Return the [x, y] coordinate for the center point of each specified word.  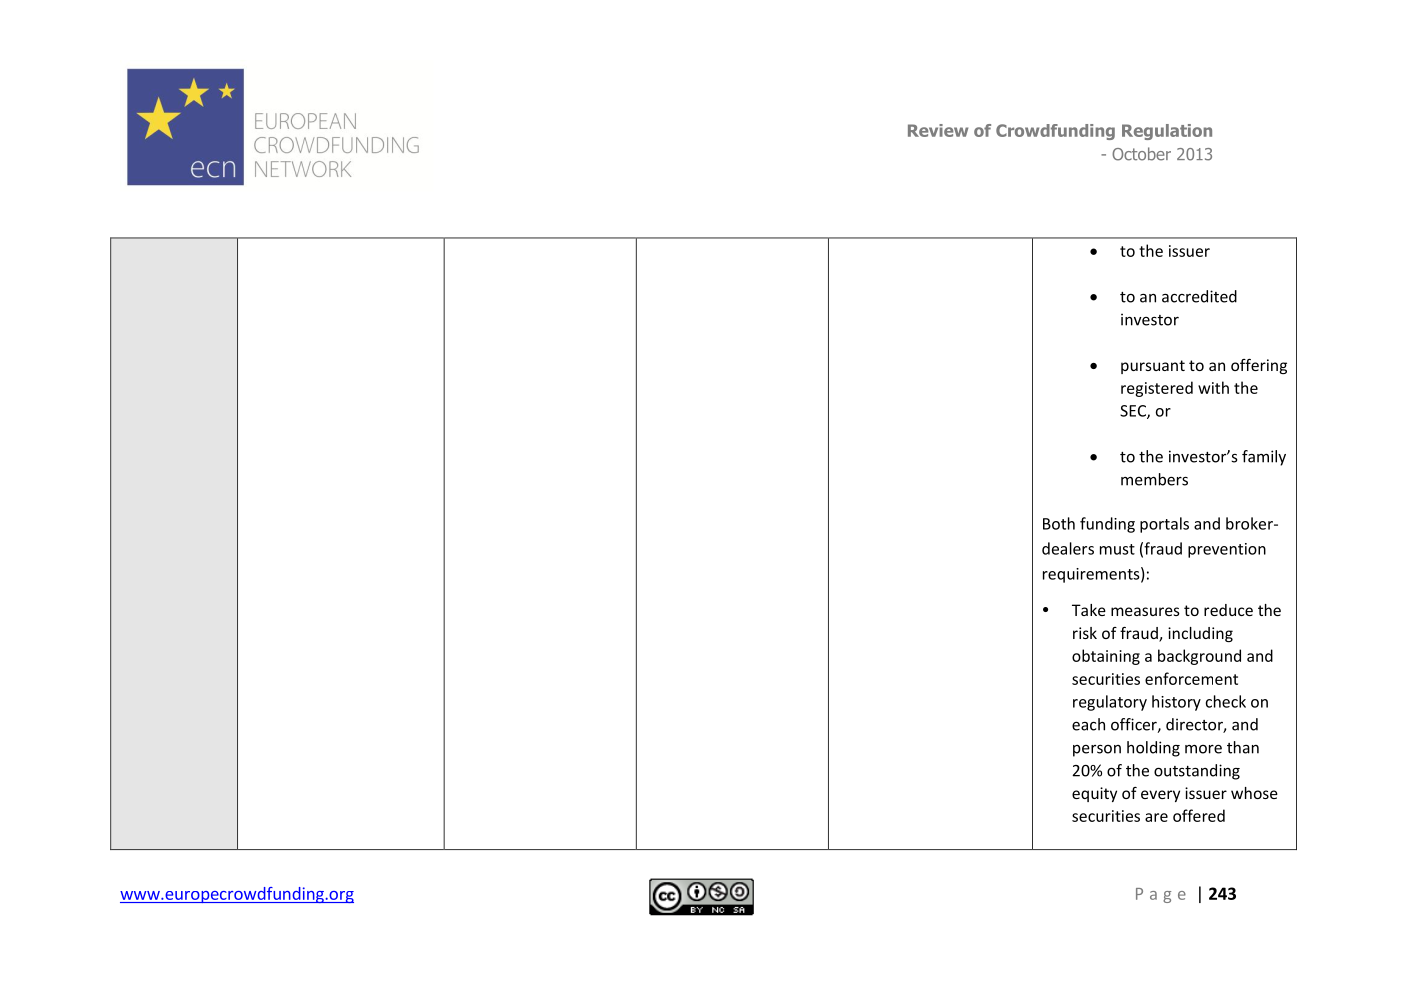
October [1141, 154]
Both [1059, 523]
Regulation [1167, 132]
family [1264, 458]
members [1154, 479]
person [1097, 751]
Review [938, 130]
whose [1254, 793]
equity [1094, 794]
